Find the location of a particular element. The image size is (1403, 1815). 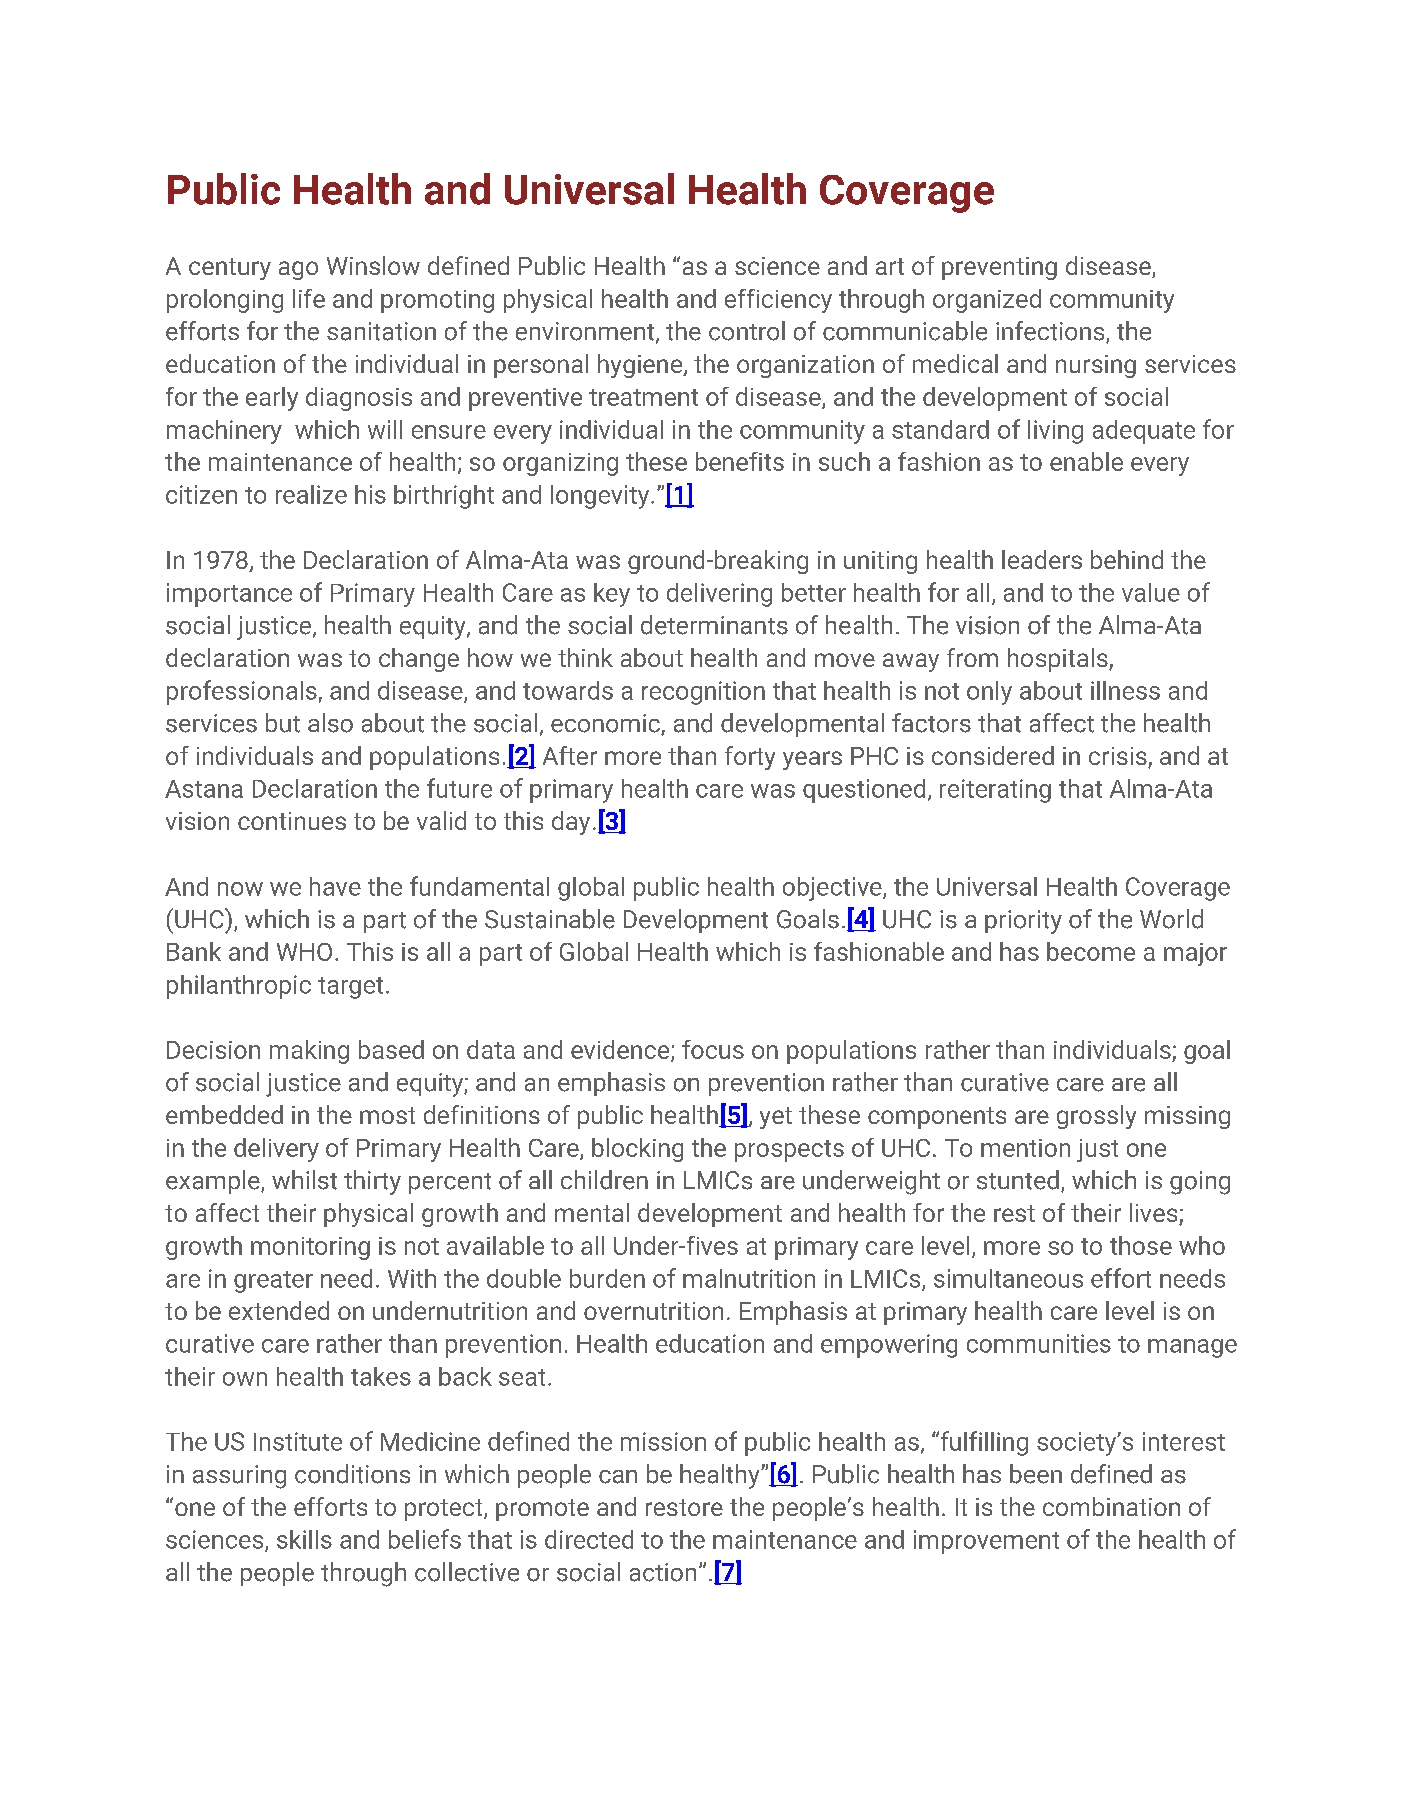

infections is located at coordinates (1051, 332).
